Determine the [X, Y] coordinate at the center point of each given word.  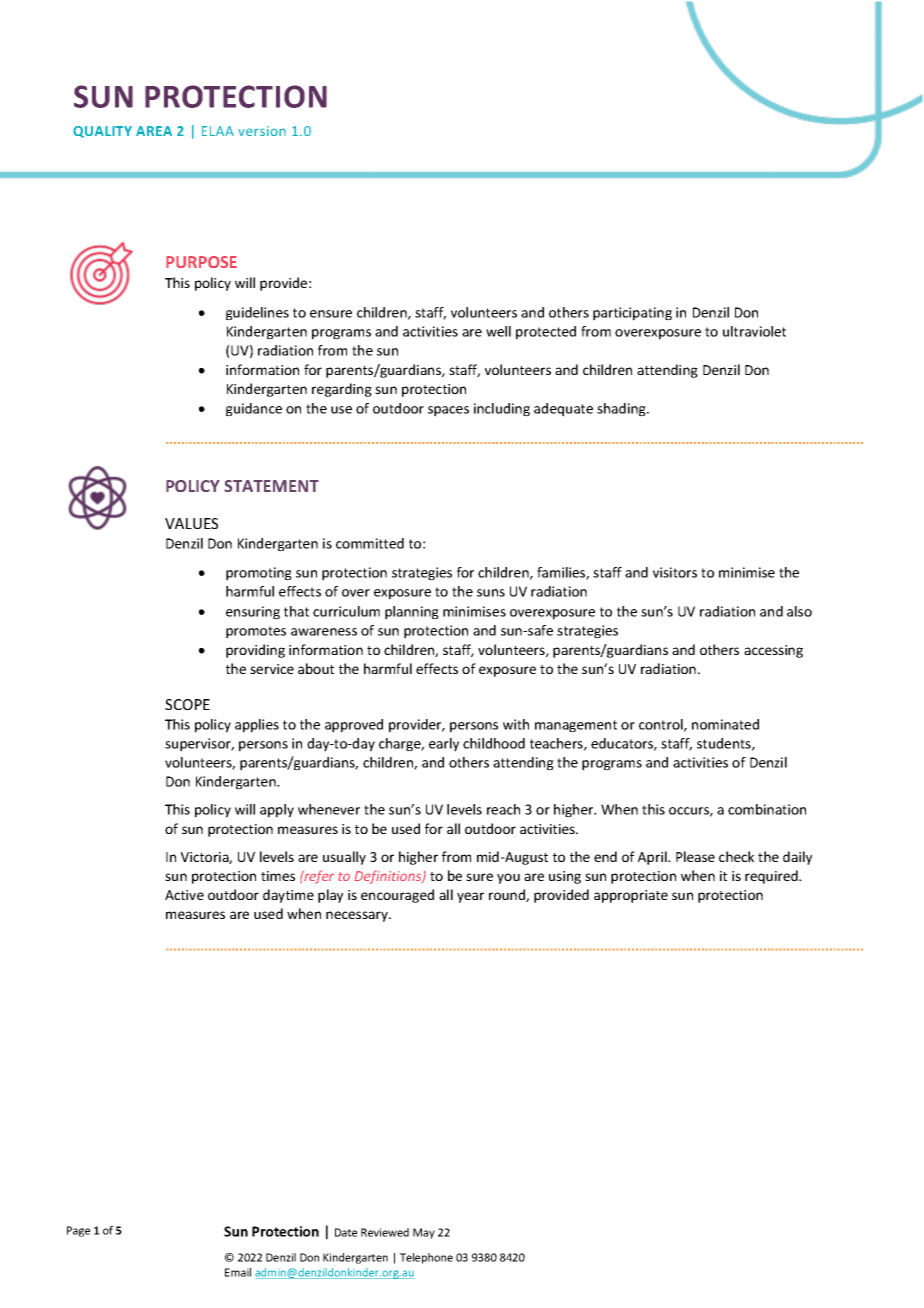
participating [632, 314]
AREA [154, 131]
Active [184, 895]
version [262, 131]
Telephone [426, 1258]
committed [370, 543]
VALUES [191, 523]
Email [238, 1272]
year [470, 897]
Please [695, 856]
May [424, 1233]
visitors [675, 572]
